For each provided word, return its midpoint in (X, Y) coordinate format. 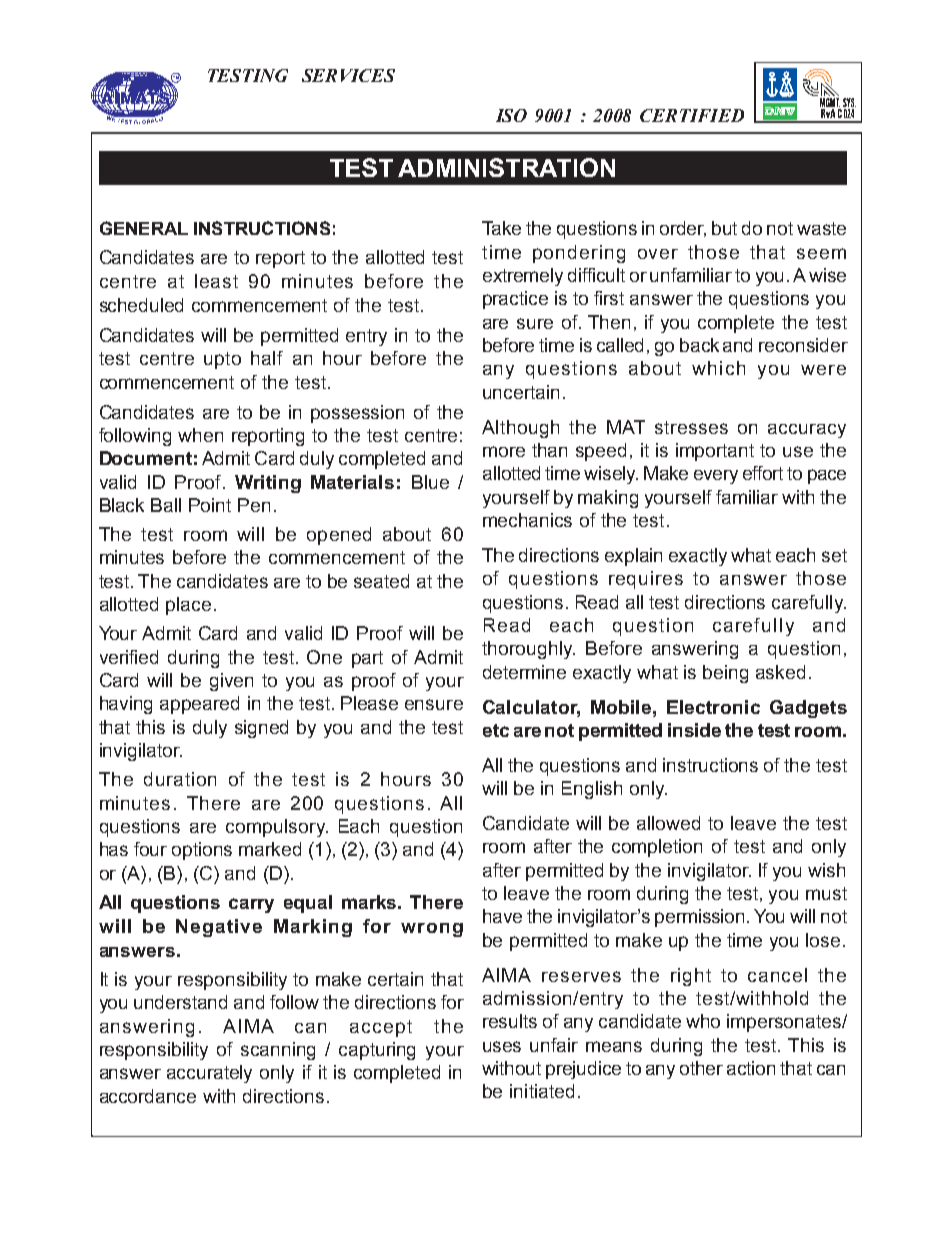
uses (502, 1046)
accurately (209, 1074)
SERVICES (348, 75)
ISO (511, 115)
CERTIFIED (692, 115)
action (751, 1068)
